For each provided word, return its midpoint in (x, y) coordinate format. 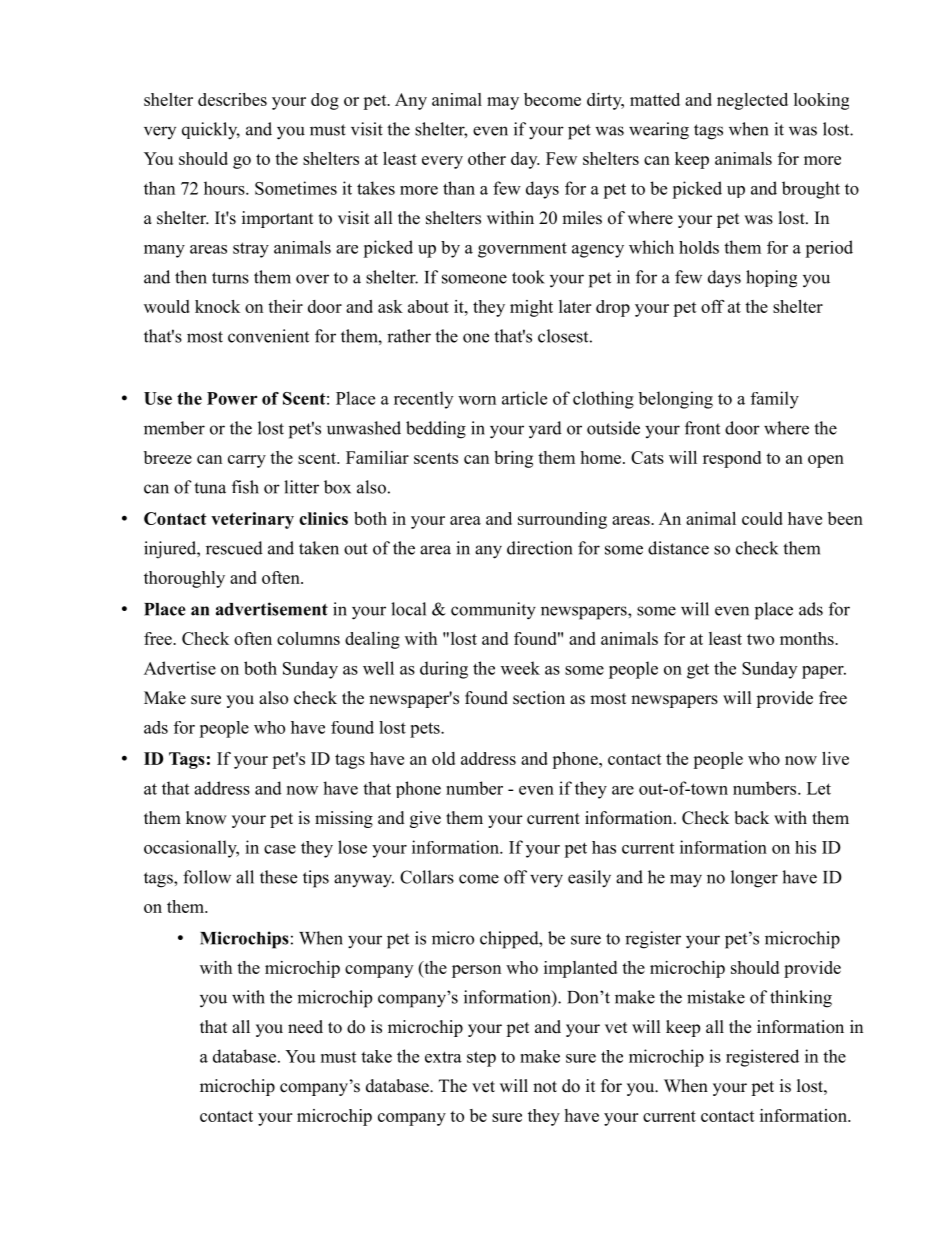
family (775, 400)
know (206, 818)
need (305, 1027)
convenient (268, 336)
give (425, 819)
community (493, 611)
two (760, 639)
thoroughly (184, 579)
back (751, 818)
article (524, 398)
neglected (752, 101)
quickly (211, 131)
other (487, 158)
